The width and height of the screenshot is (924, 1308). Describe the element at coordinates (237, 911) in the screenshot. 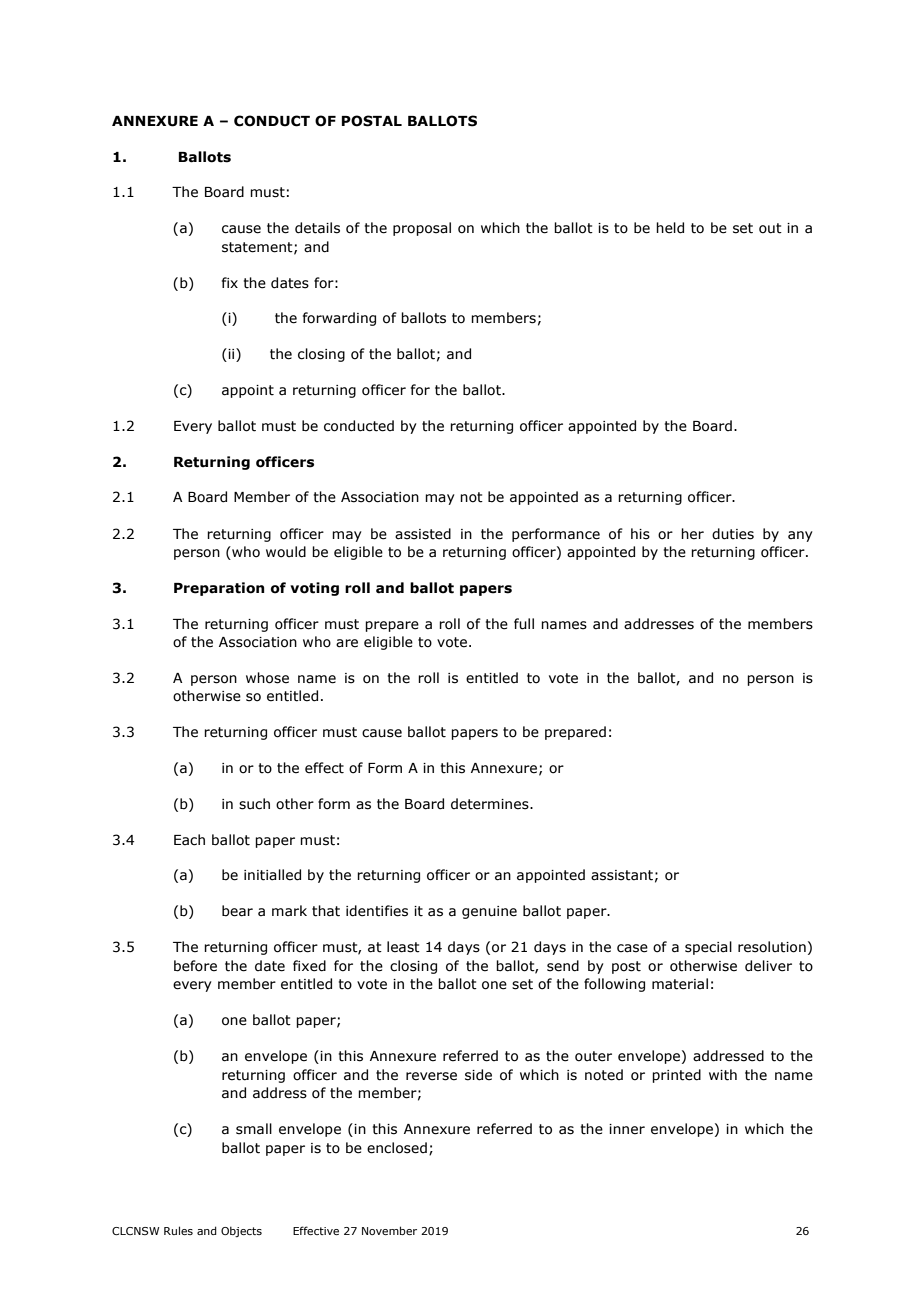

I see `bear` at that location.
